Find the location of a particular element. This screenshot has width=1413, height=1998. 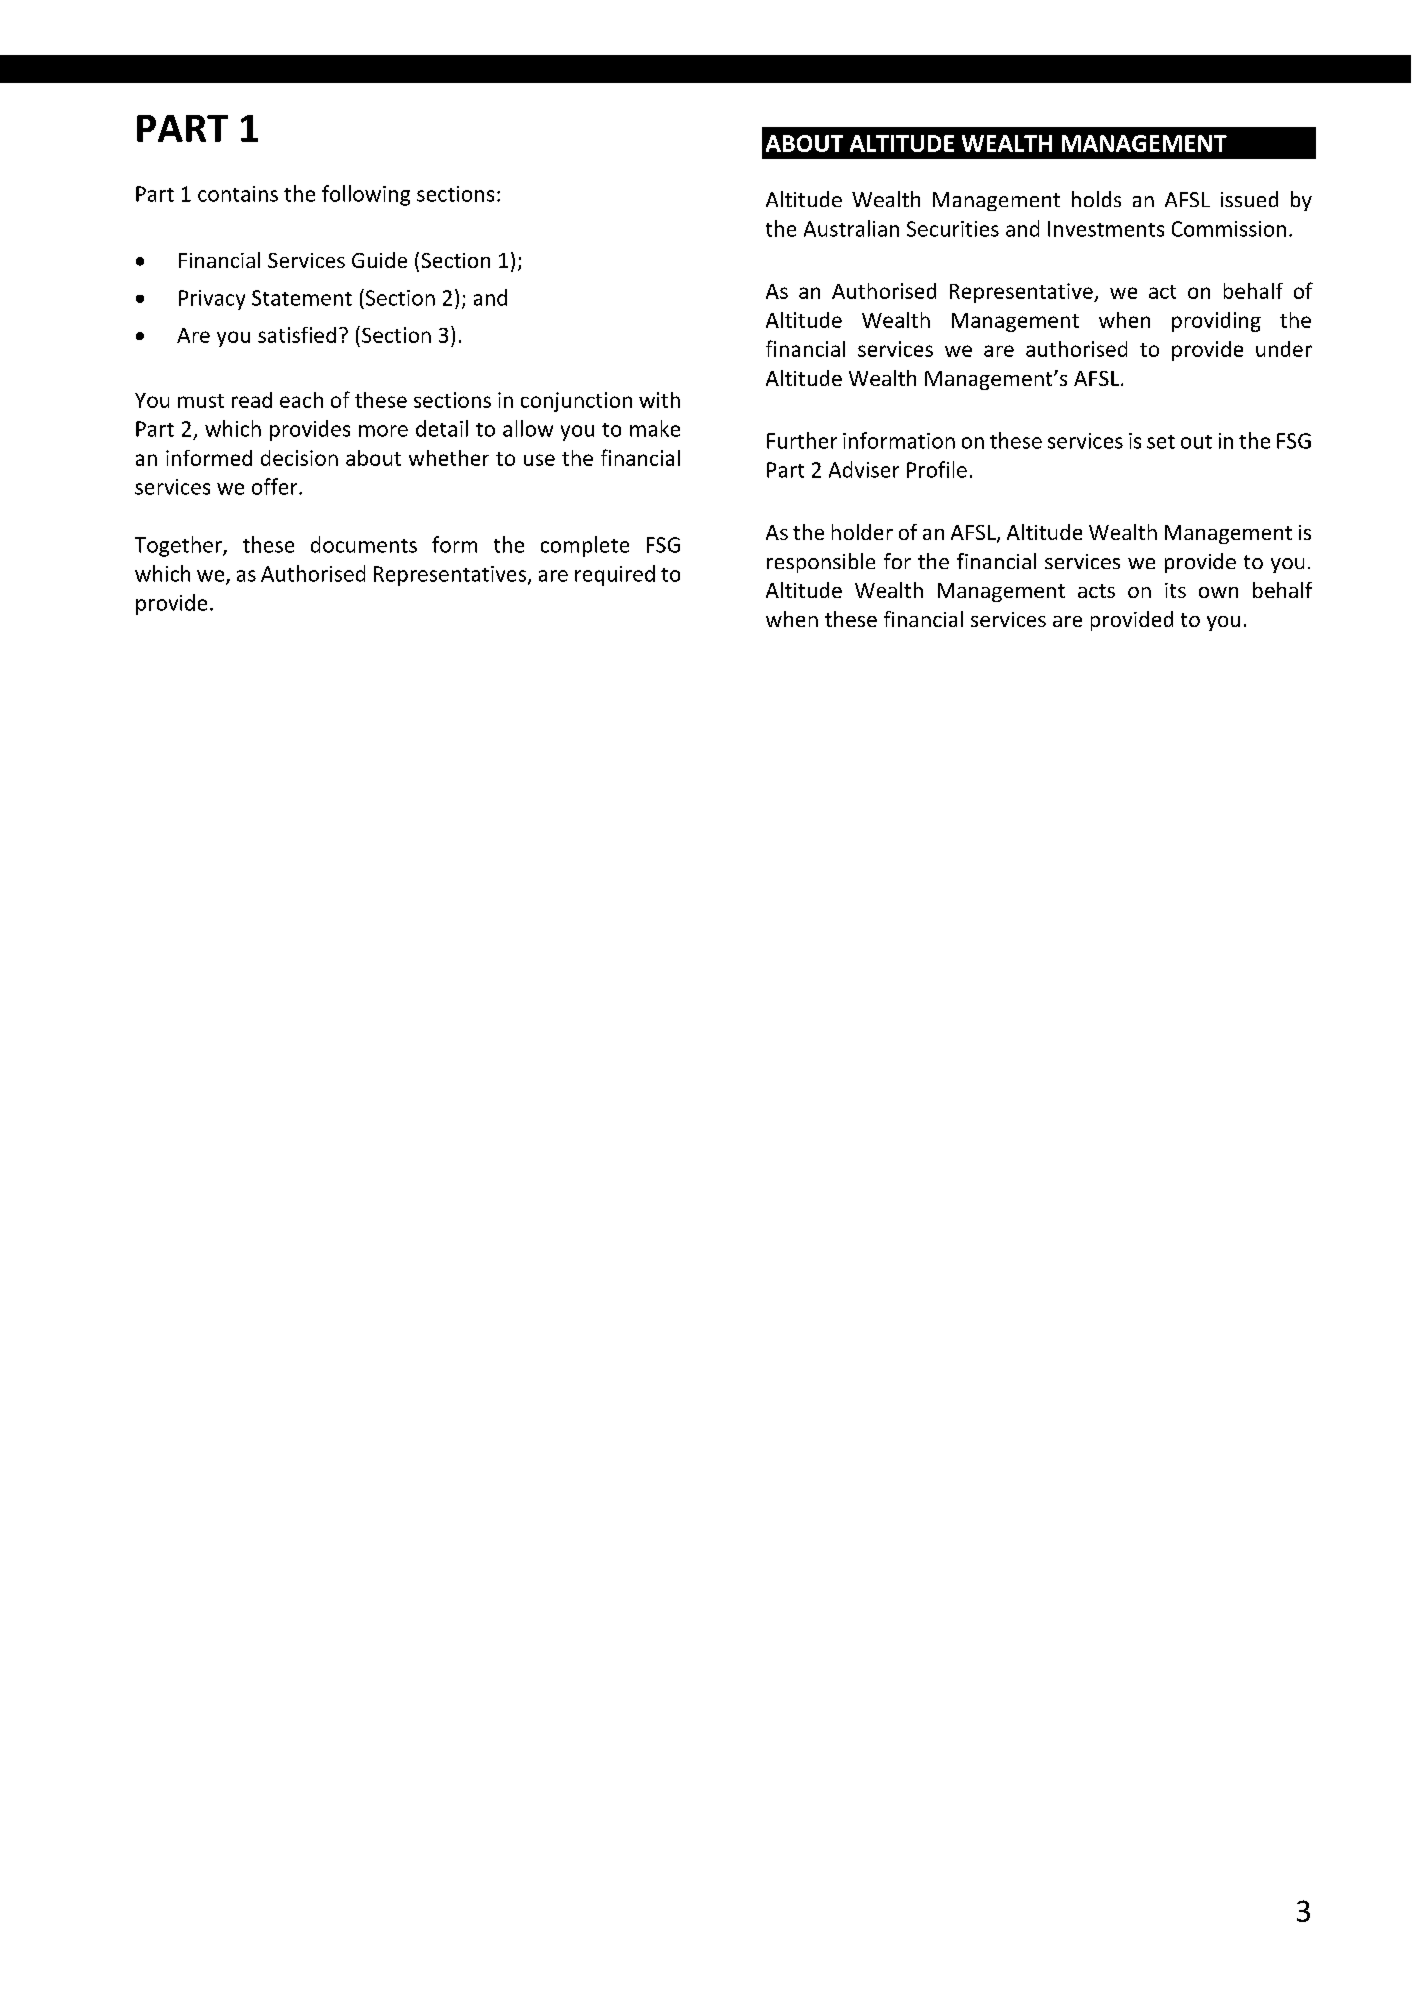

Further is located at coordinates (802, 440).
